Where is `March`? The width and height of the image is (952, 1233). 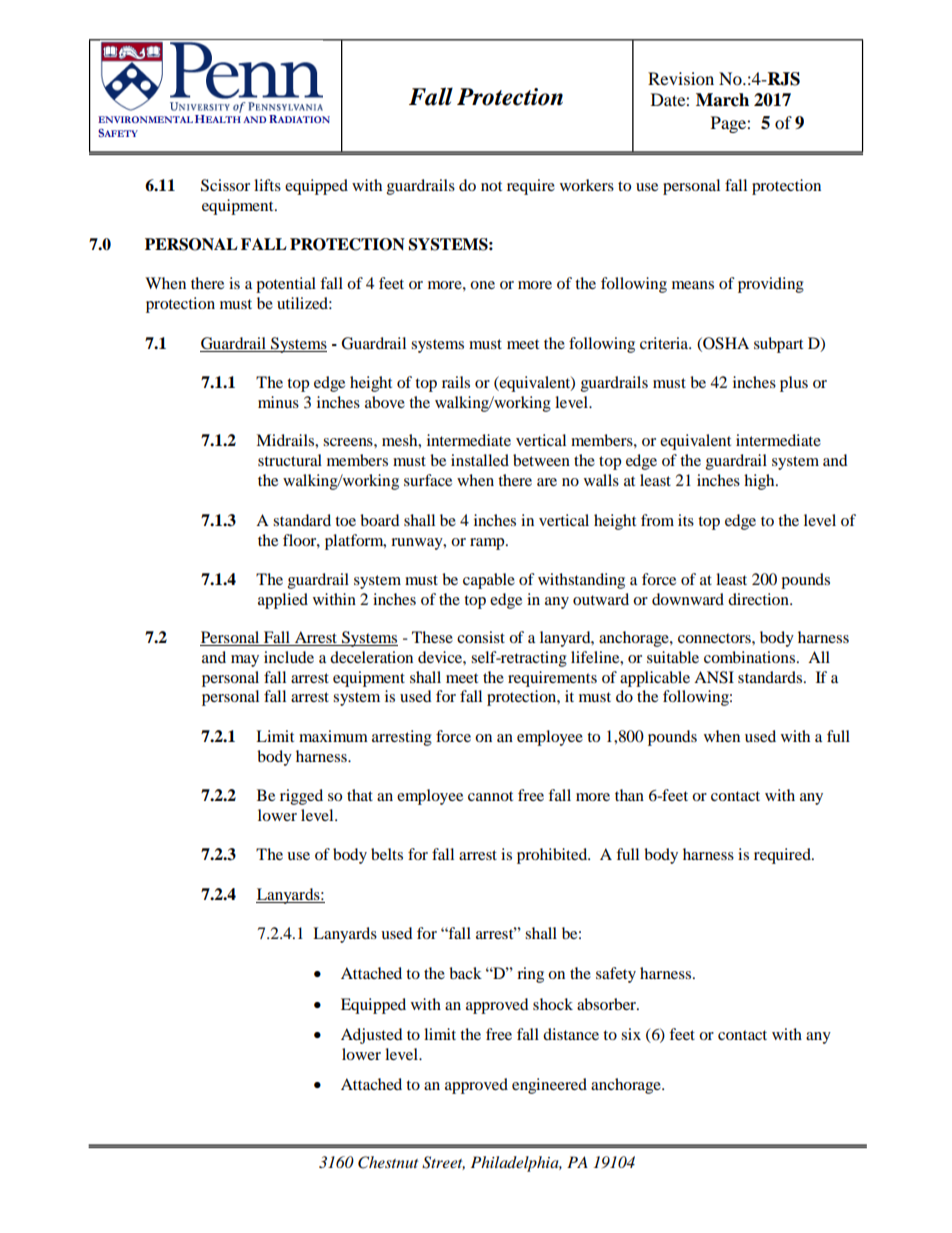 March is located at coordinates (722, 100).
